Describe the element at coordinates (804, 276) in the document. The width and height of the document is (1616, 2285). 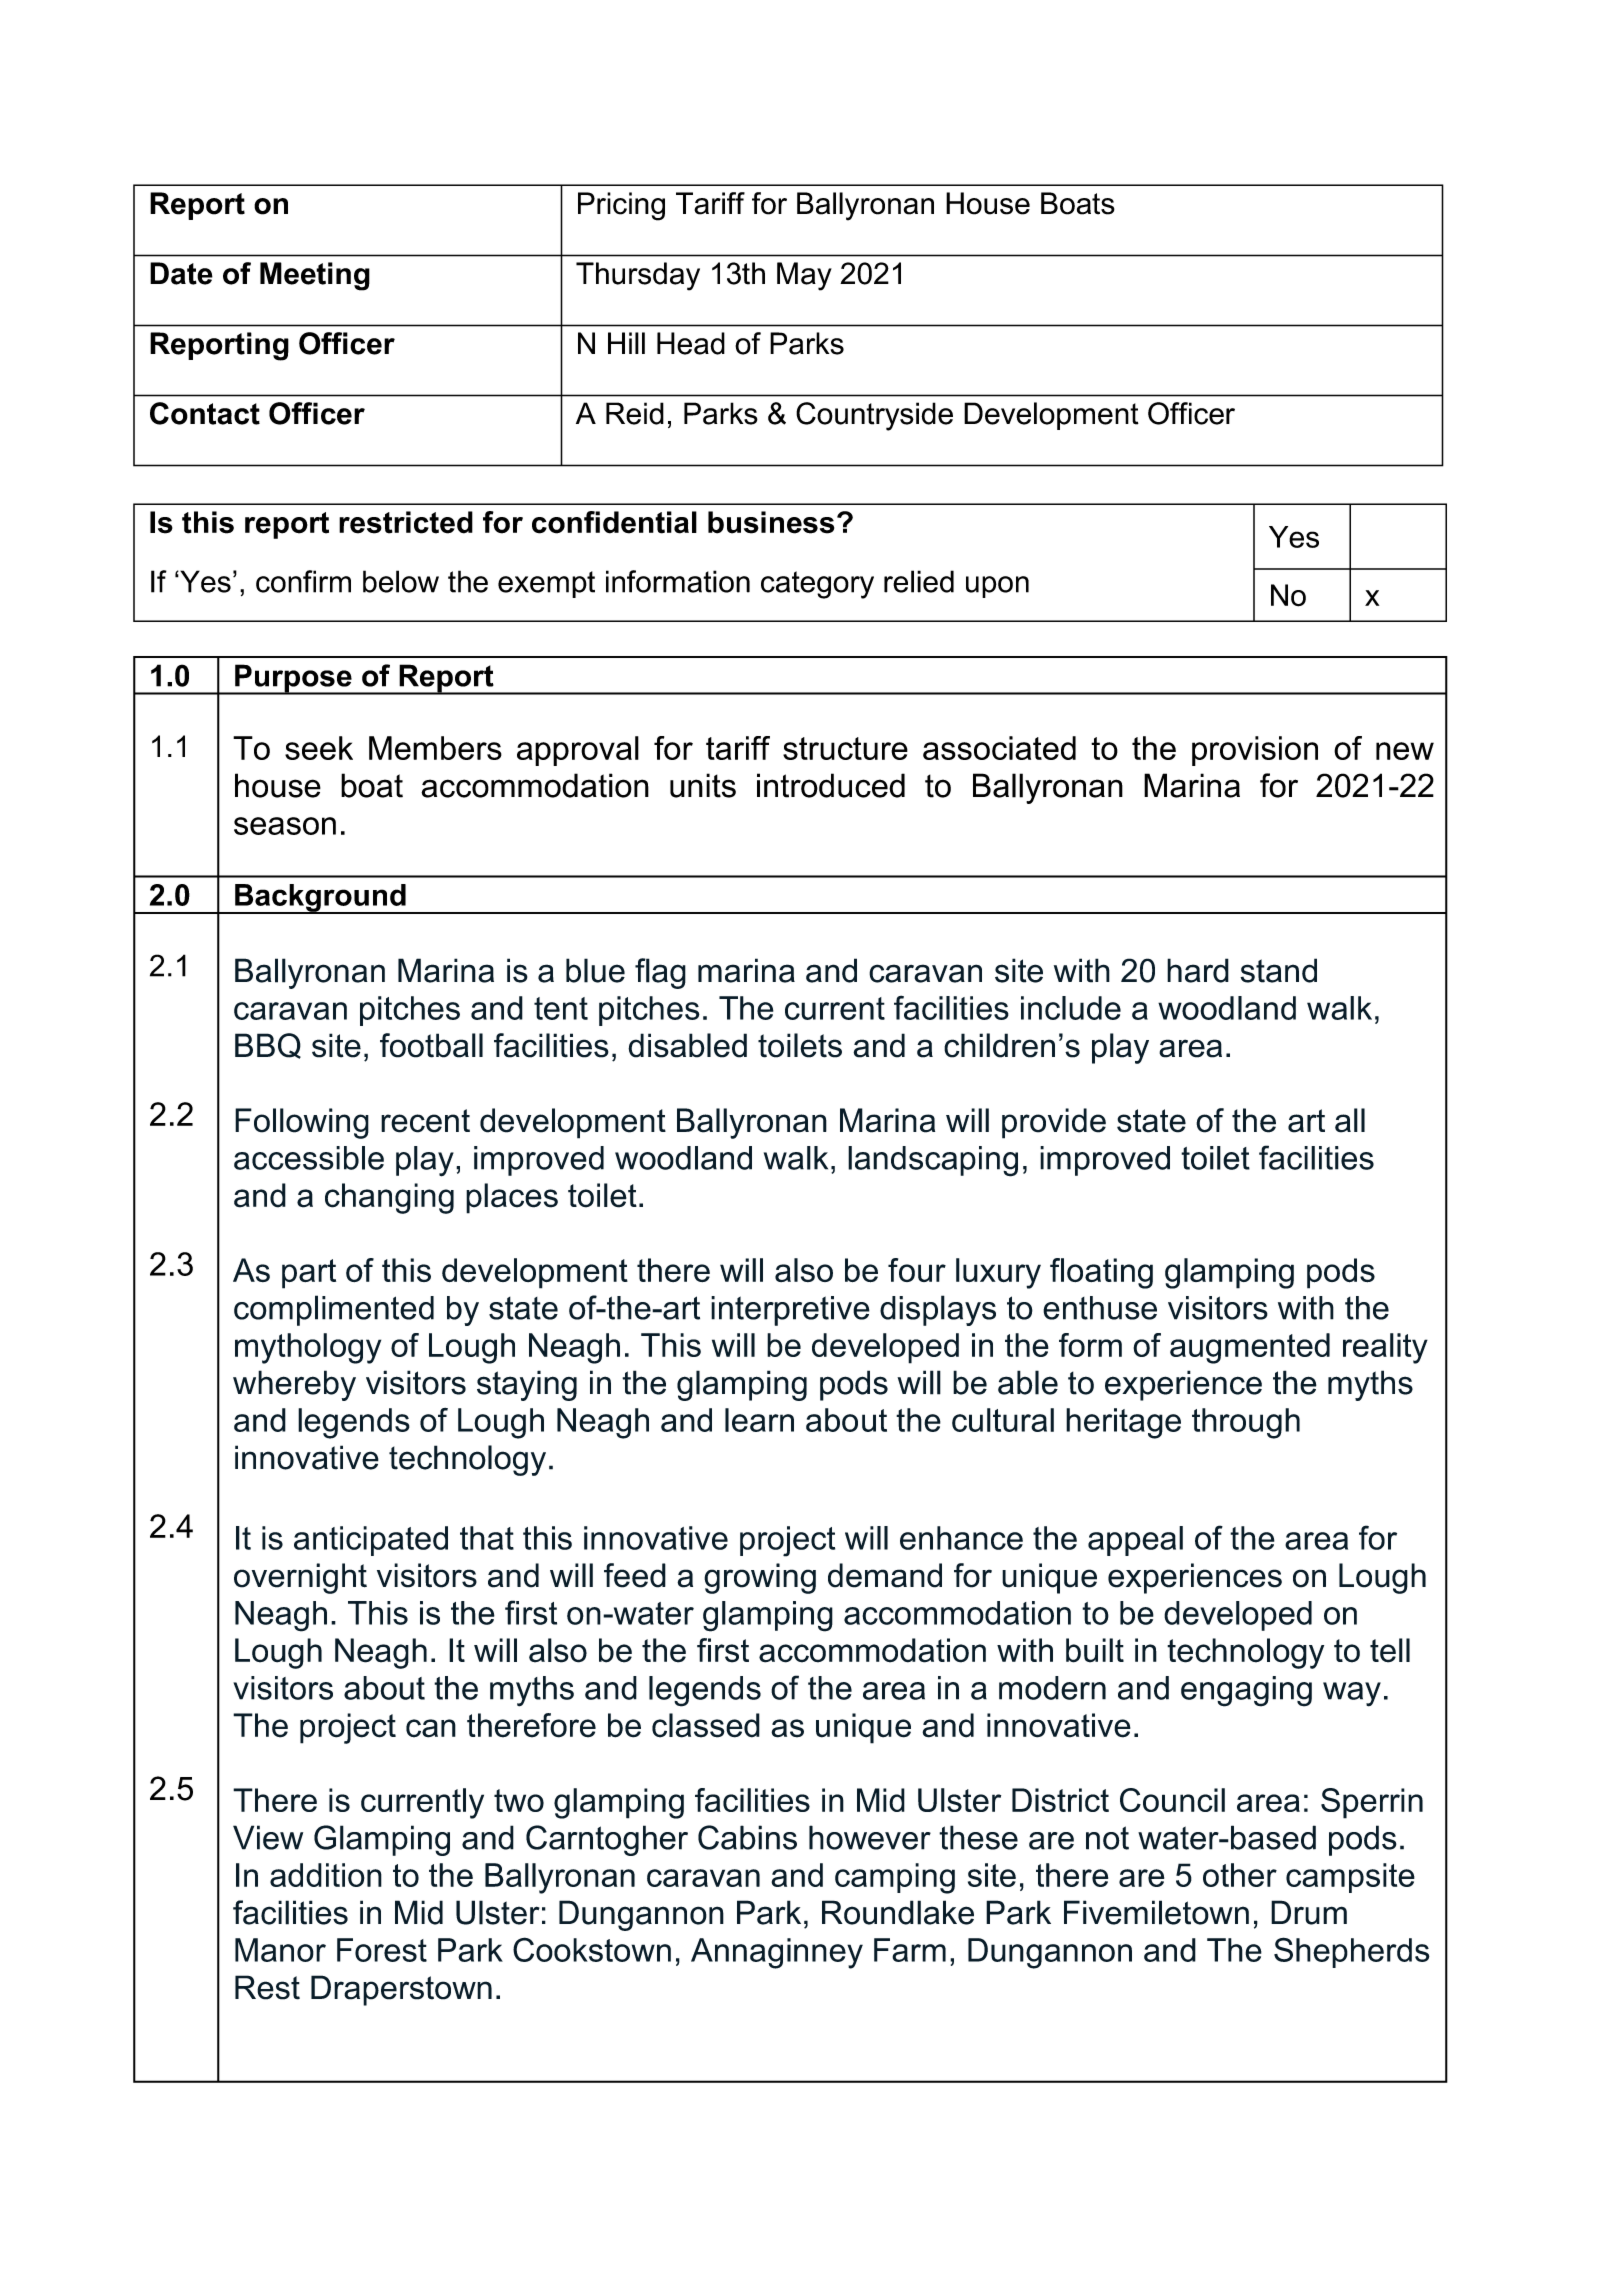
I see `May` at that location.
